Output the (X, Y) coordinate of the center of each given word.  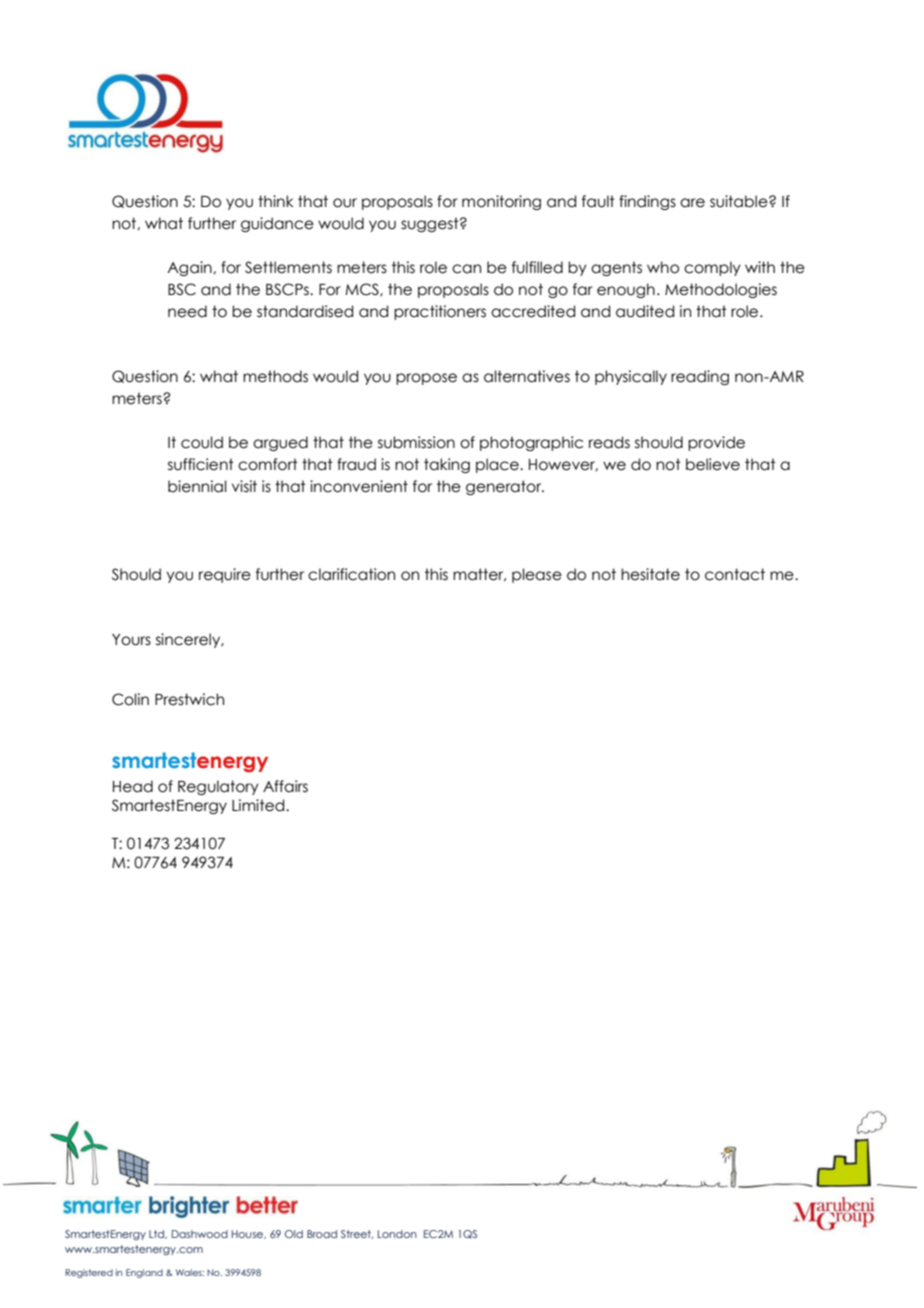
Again (190, 268)
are (692, 203)
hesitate (650, 574)
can (466, 269)
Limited (259, 805)
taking (447, 465)
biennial (197, 486)
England (144, 1273)
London (397, 1234)
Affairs (285, 786)
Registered (89, 1273)
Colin (130, 699)
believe (713, 464)
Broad (322, 1234)
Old (294, 1234)
